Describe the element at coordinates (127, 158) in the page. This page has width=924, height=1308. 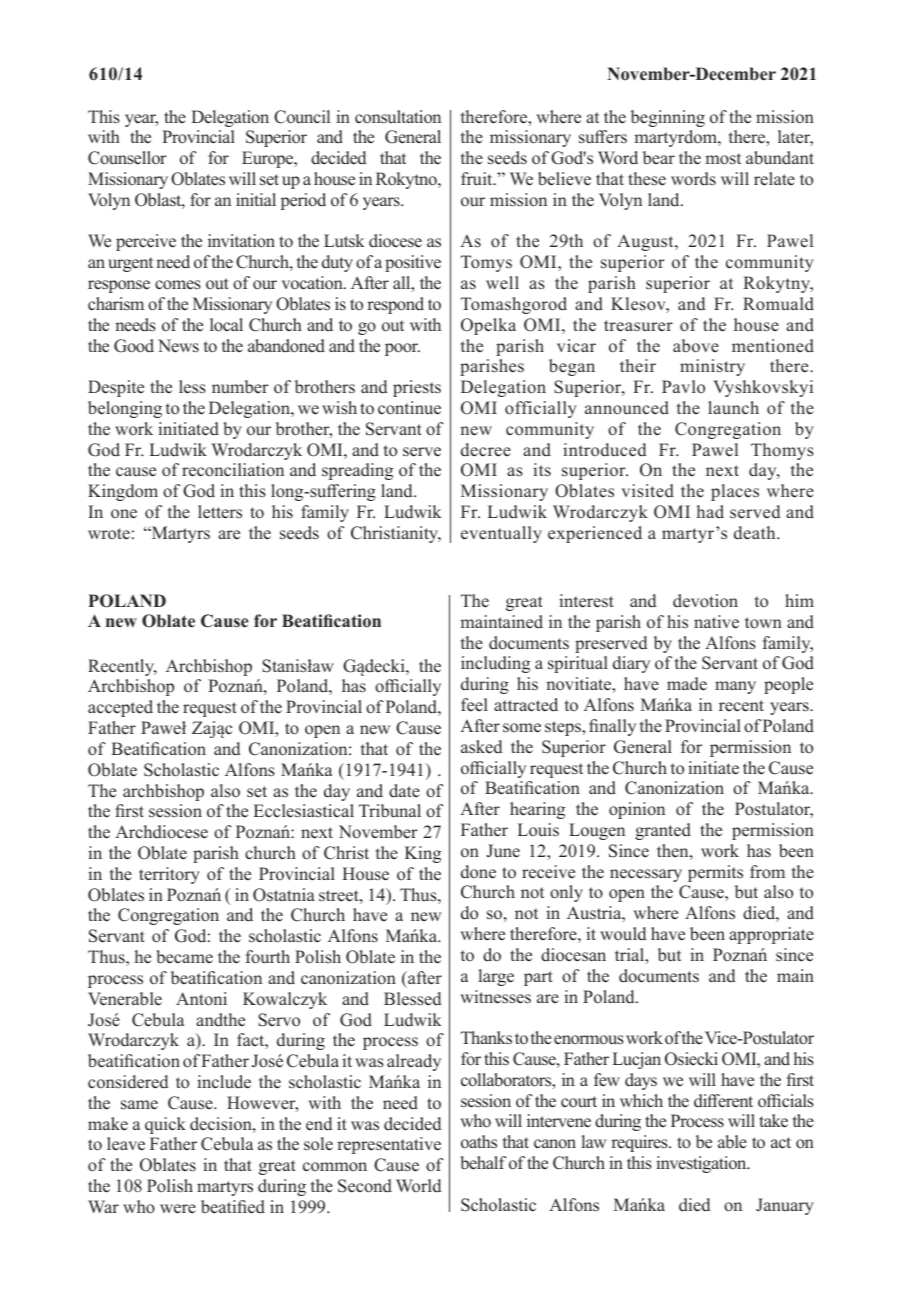
I see `Counsellor` at that location.
